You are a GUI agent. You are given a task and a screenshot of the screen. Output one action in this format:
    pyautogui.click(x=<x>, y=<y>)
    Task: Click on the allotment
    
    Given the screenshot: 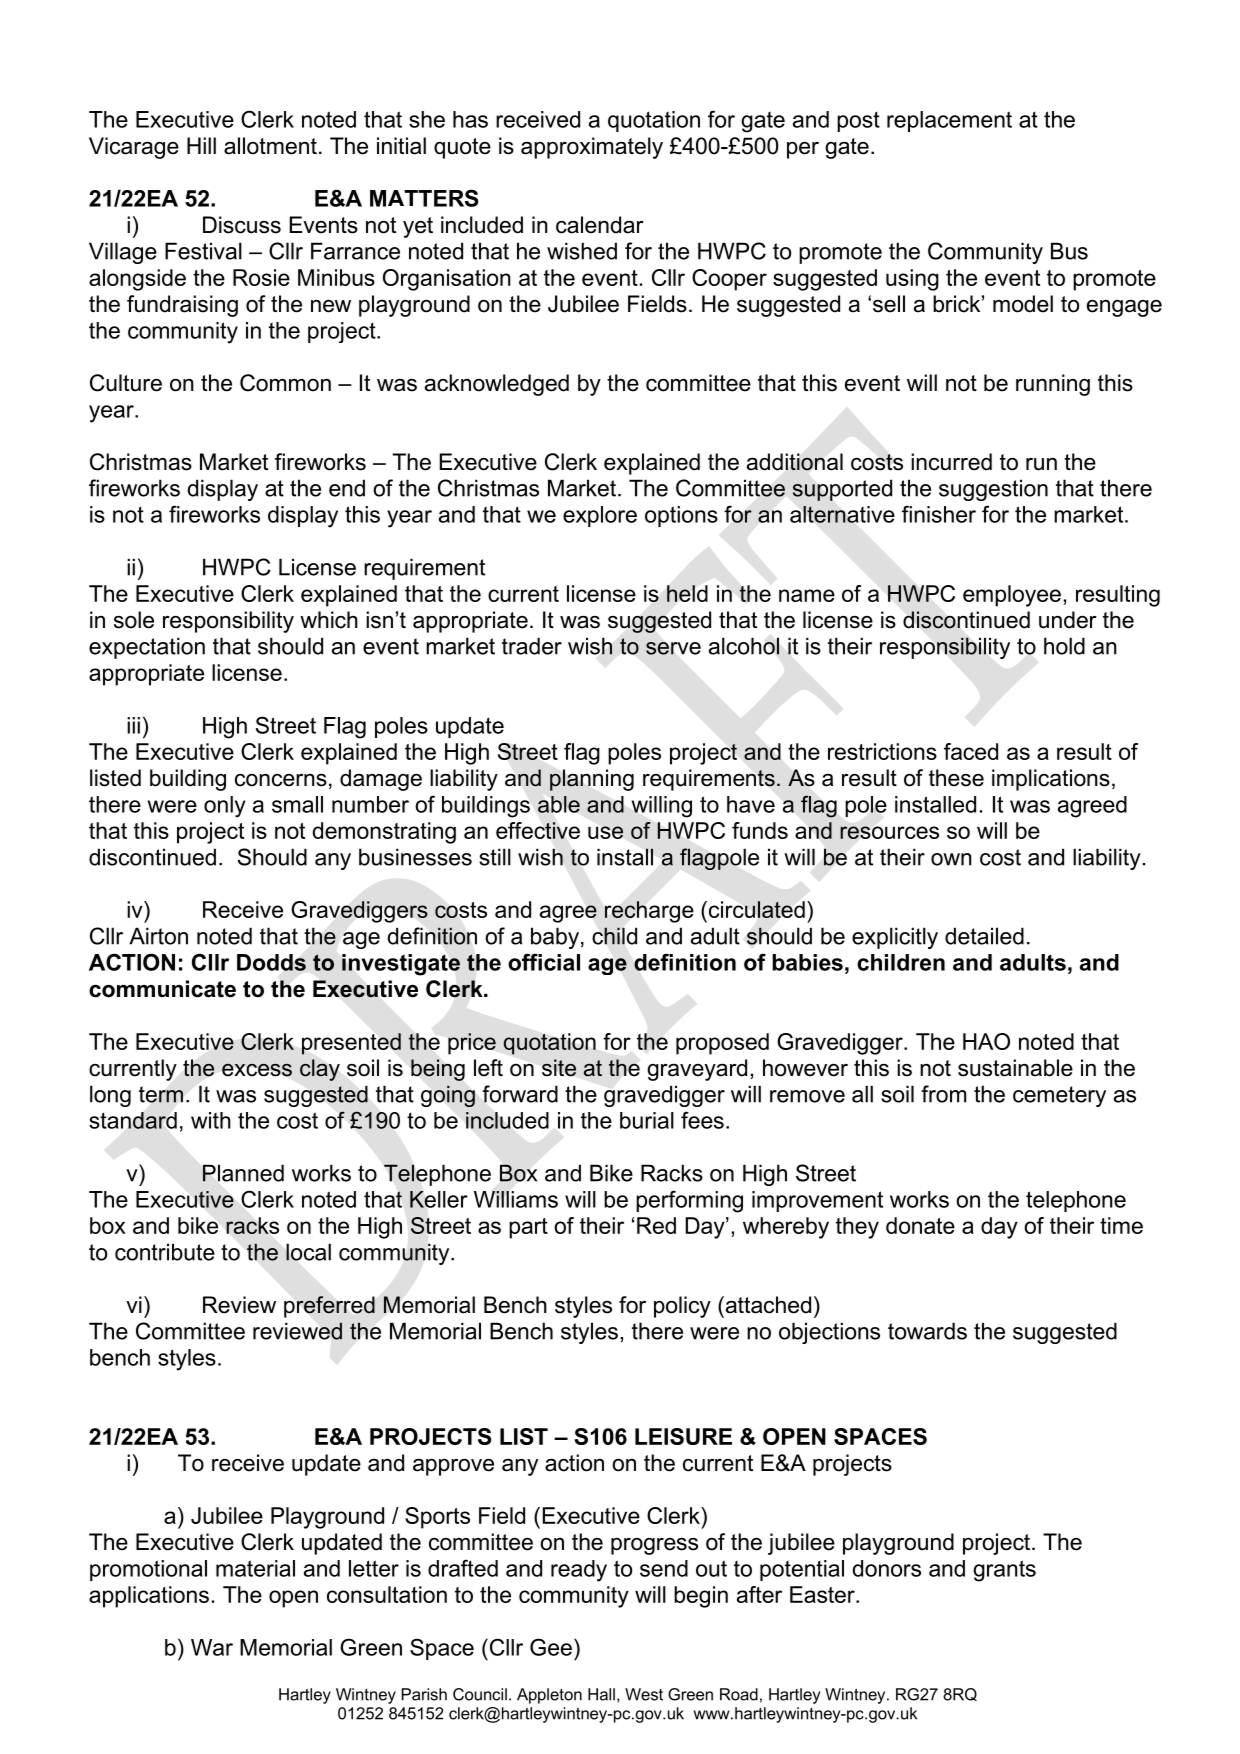 What is the action you would take?
    pyautogui.click(x=270, y=146)
